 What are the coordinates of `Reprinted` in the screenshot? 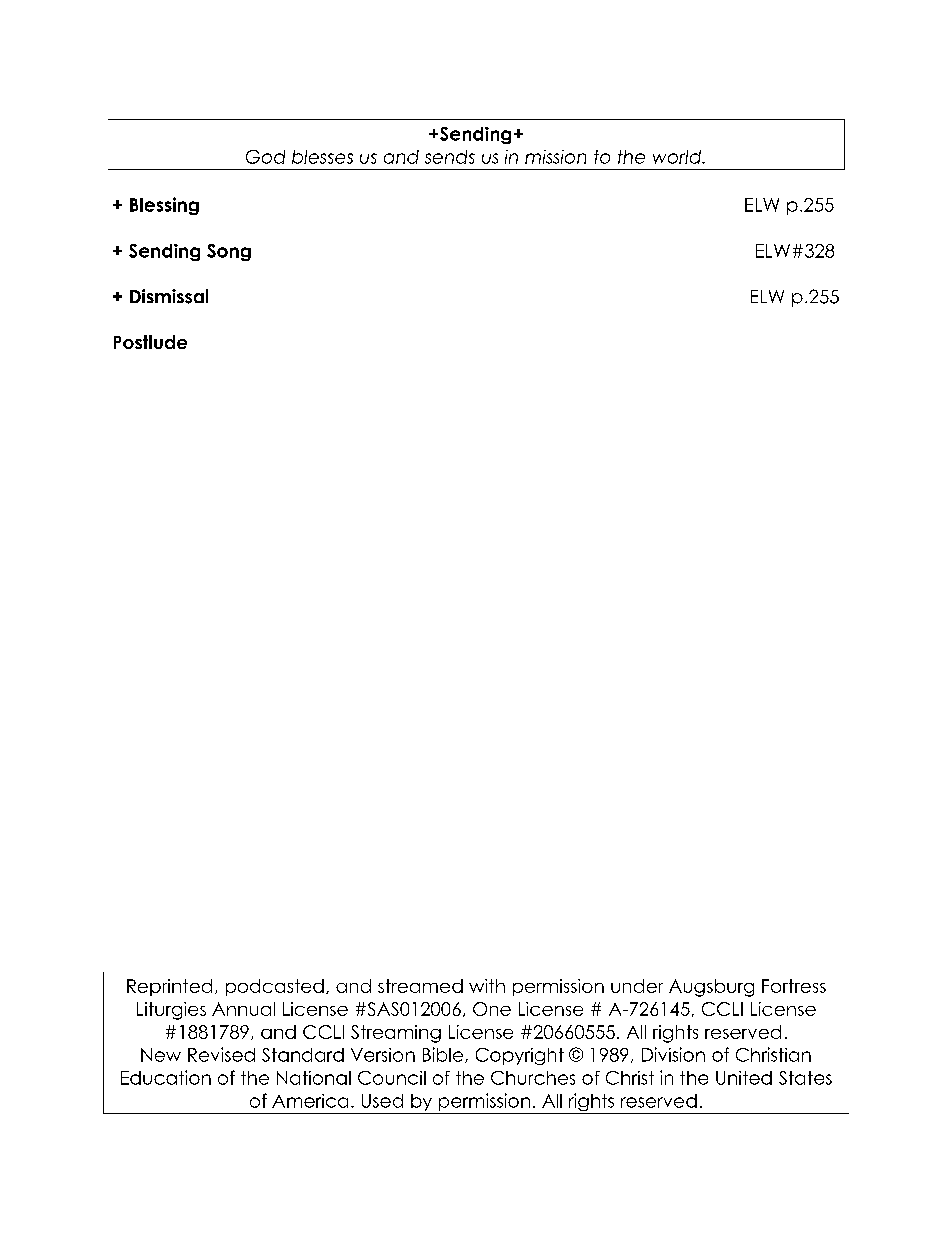 It's located at (169, 987).
